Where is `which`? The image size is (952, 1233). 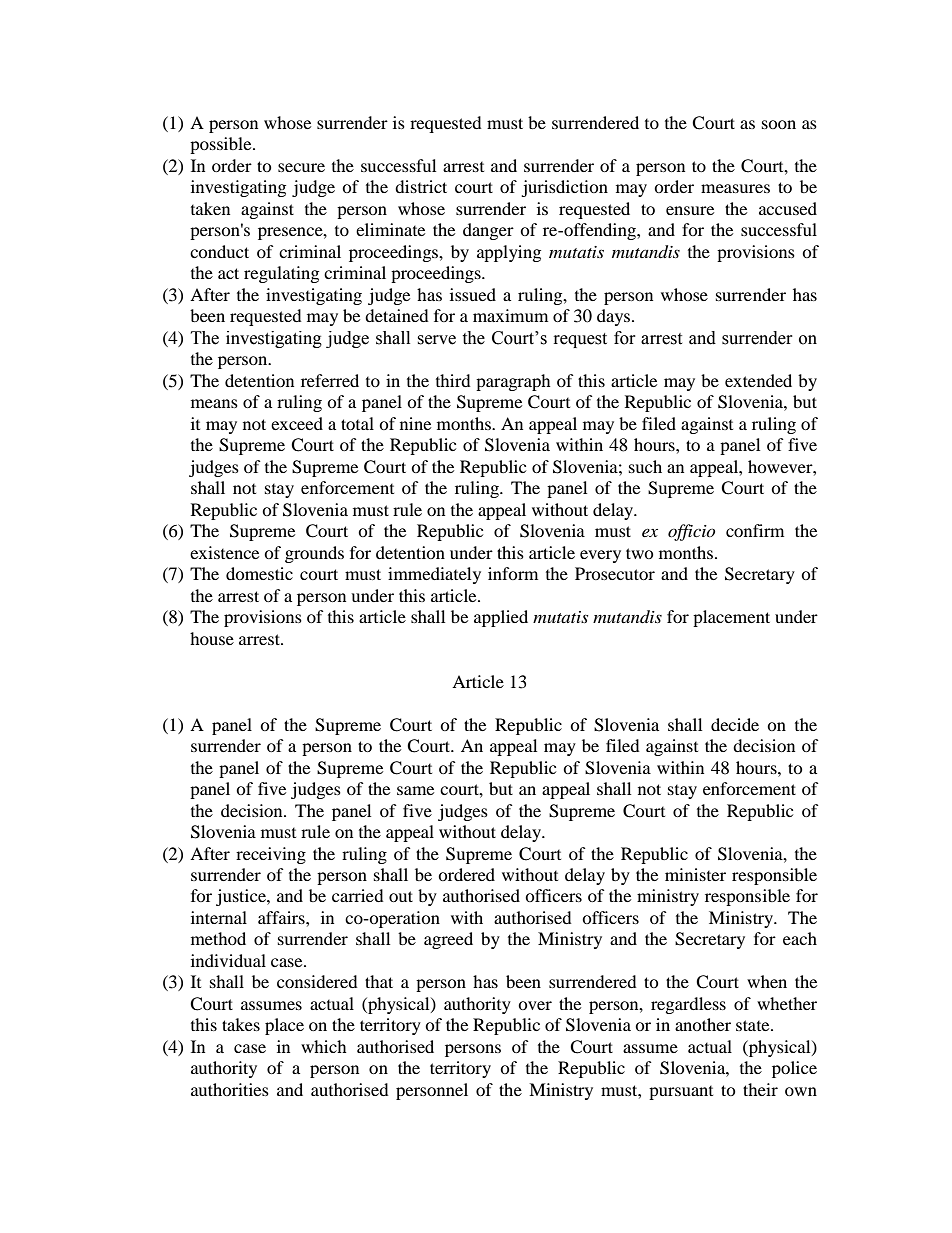
which is located at coordinates (324, 1046).
